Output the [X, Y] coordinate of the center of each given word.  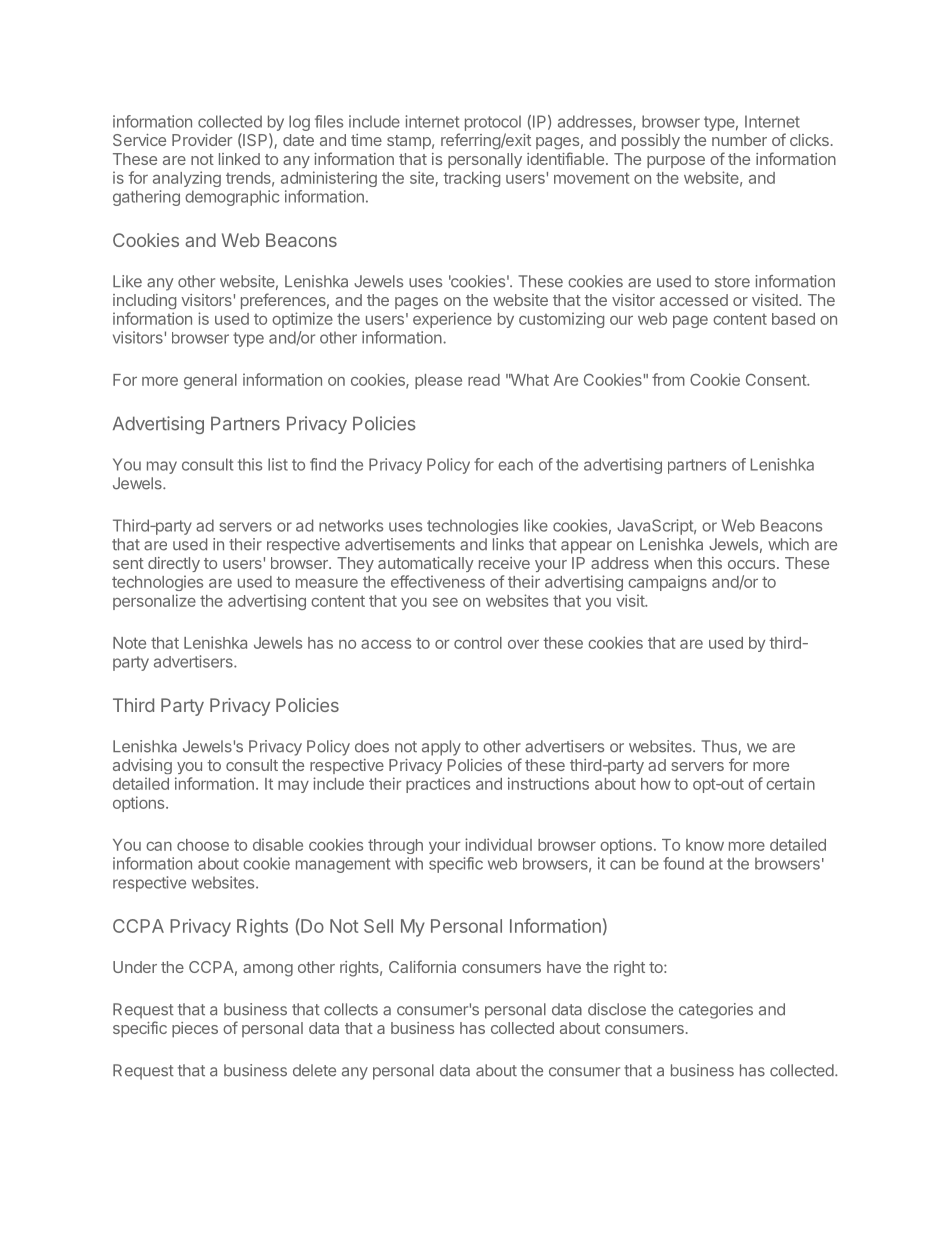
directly [174, 564]
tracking [471, 179]
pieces [195, 1030]
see [445, 602]
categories [716, 1011]
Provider [202, 140]
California [422, 966]
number [739, 140]
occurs [751, 564]
